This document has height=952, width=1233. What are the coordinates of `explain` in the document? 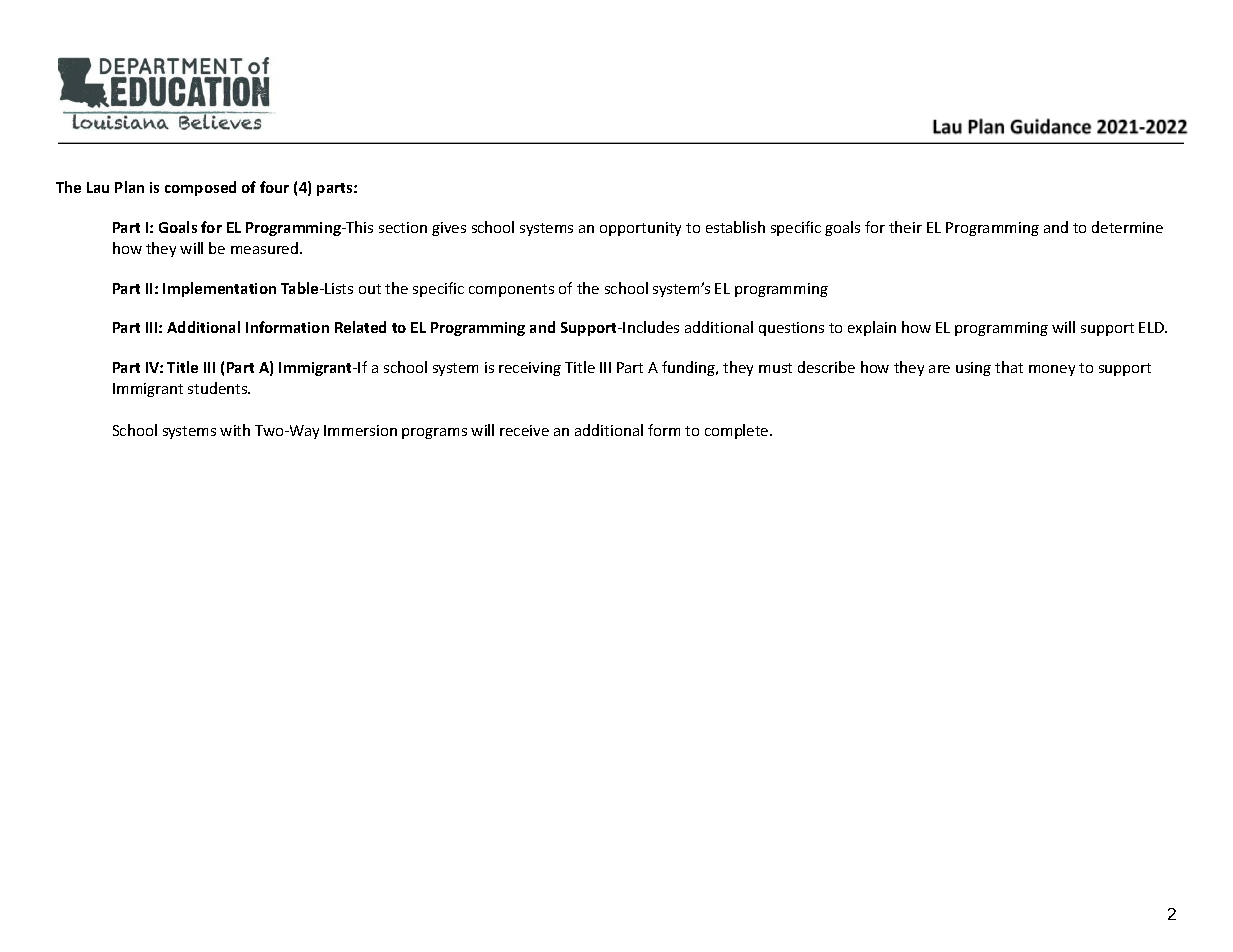 It's located at (872, 328).
